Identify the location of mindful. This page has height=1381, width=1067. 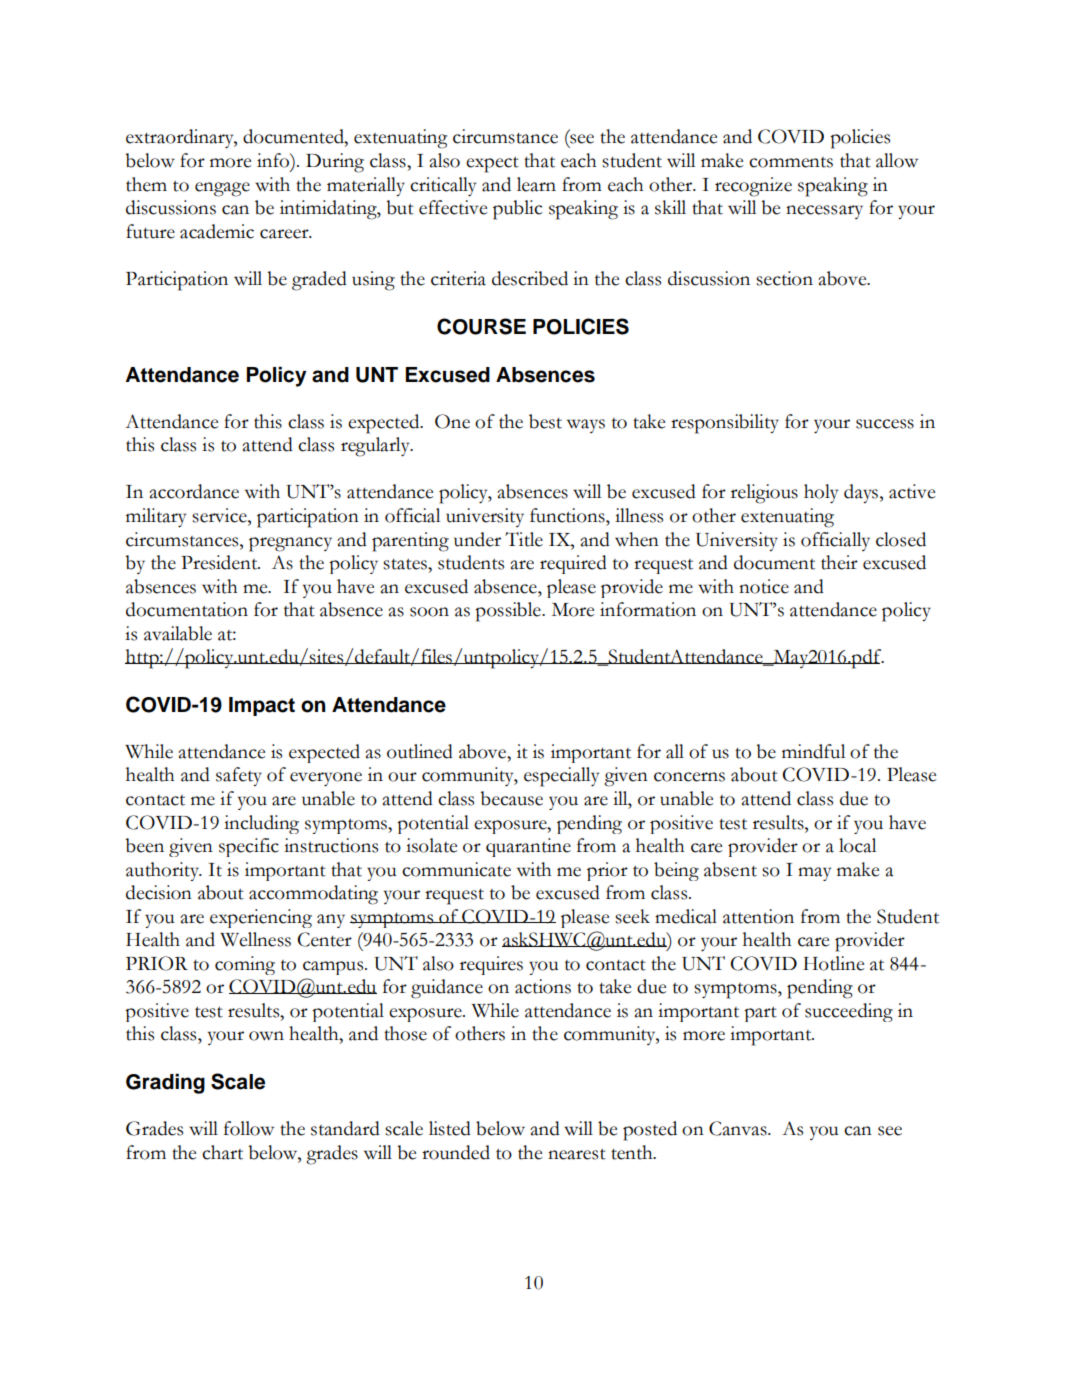
(813, 751).
